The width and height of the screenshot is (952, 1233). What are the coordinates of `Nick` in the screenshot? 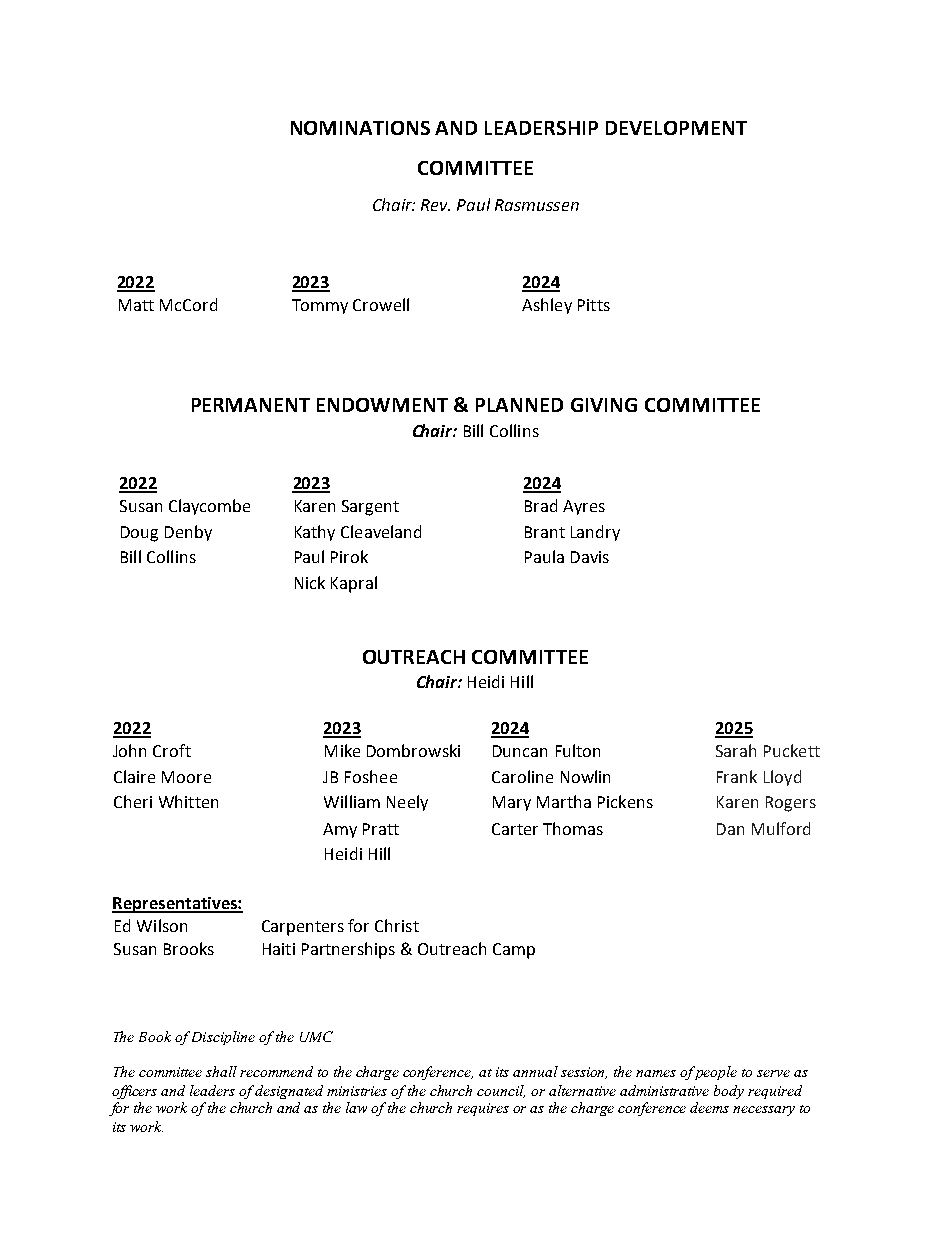 It's located at (310, 582).
